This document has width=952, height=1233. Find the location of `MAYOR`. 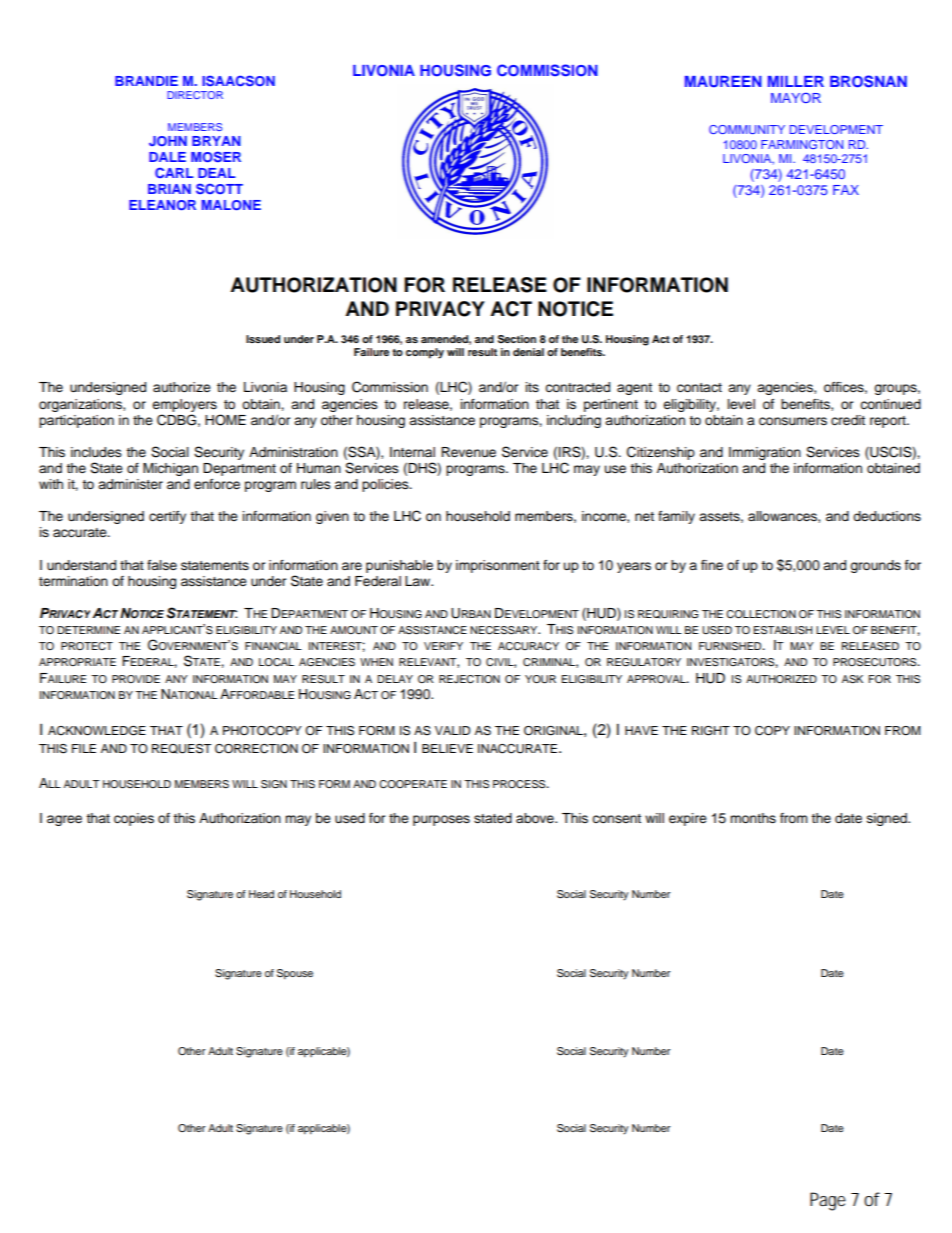

MAYOR is located at coordinates (796, 97).
